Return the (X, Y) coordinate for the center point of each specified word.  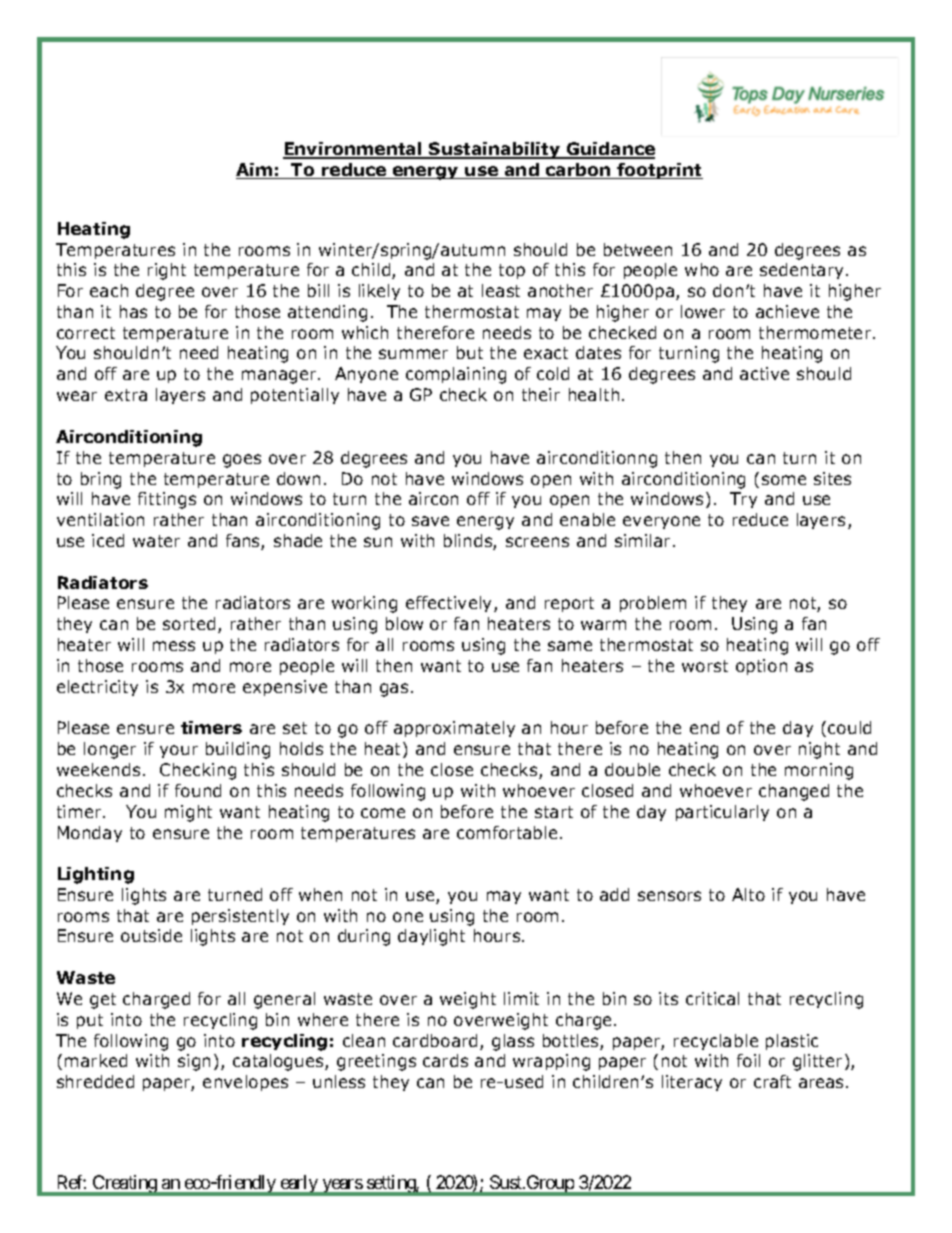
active (764, 373)
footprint (659, 171)
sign (194, 1062)
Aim (255, 171)
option (761, 667)
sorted (189, 623)
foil (748, 1060)
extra (126, 395)
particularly (722, 813)
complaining (456, 375)
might (188, 813)
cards (445, 1060)
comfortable (507, 832)
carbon (578, 171)
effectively (450, 604)
